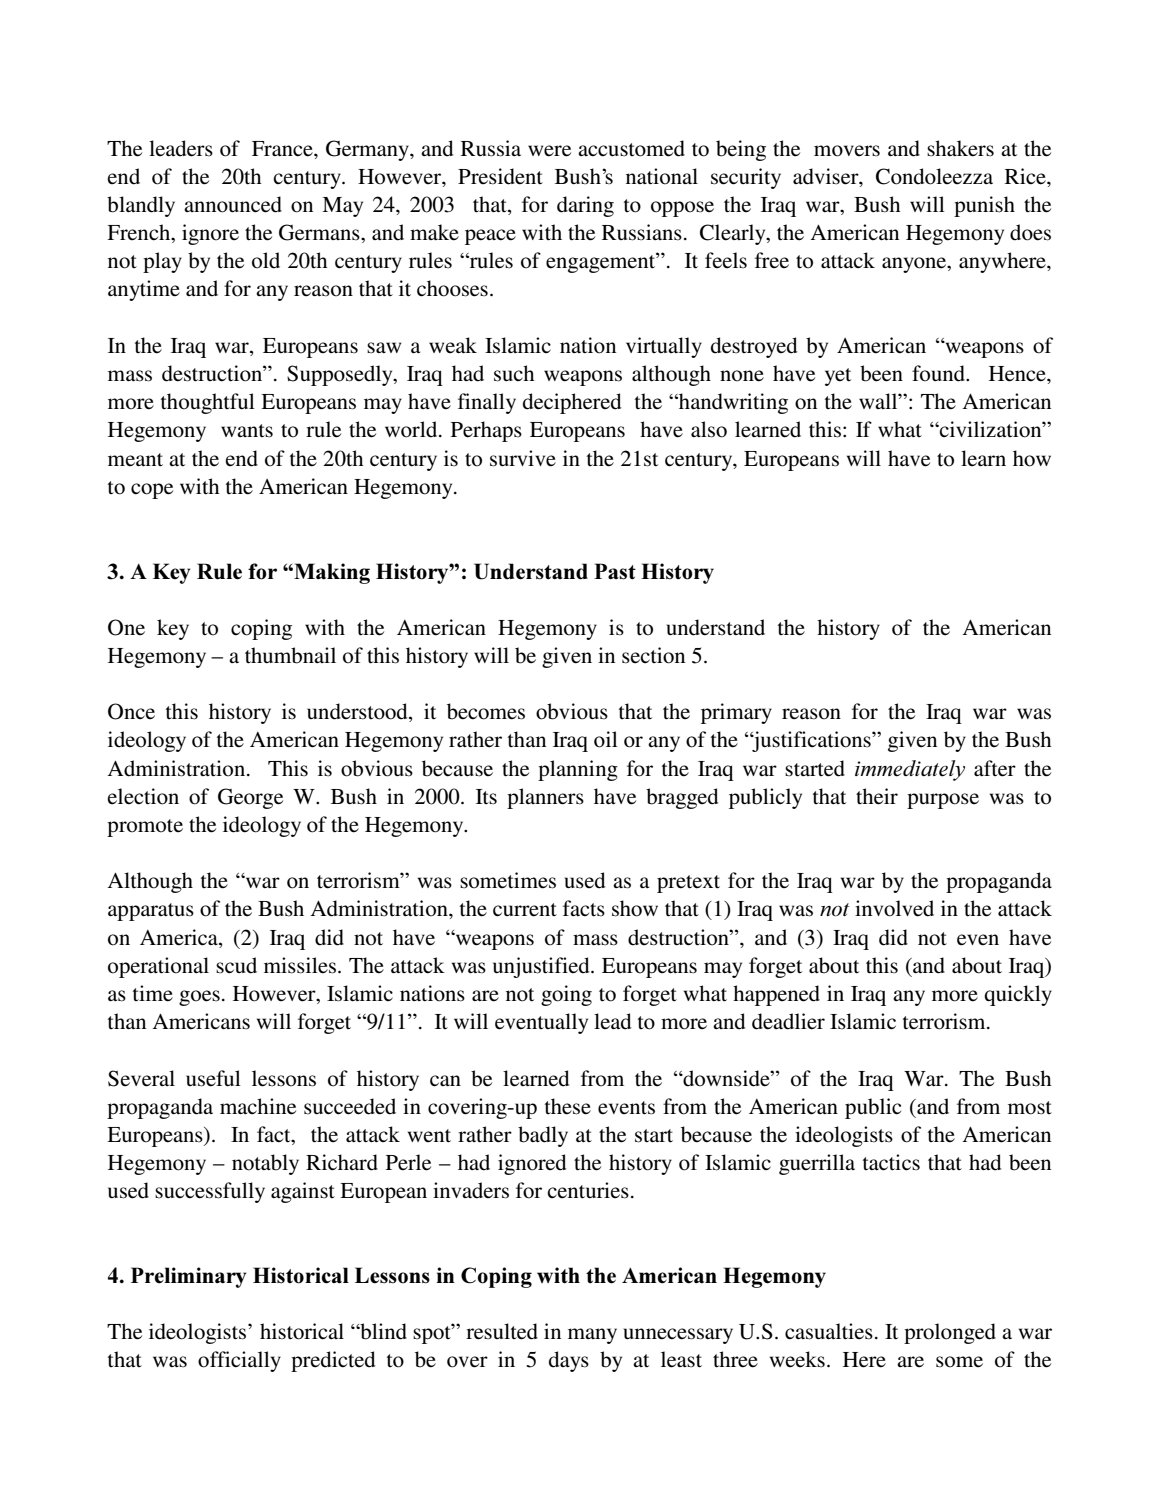  What do you see at coordinates (578, 770) in the screenshot?
I see `planning` at bounding box center [578, 770].
